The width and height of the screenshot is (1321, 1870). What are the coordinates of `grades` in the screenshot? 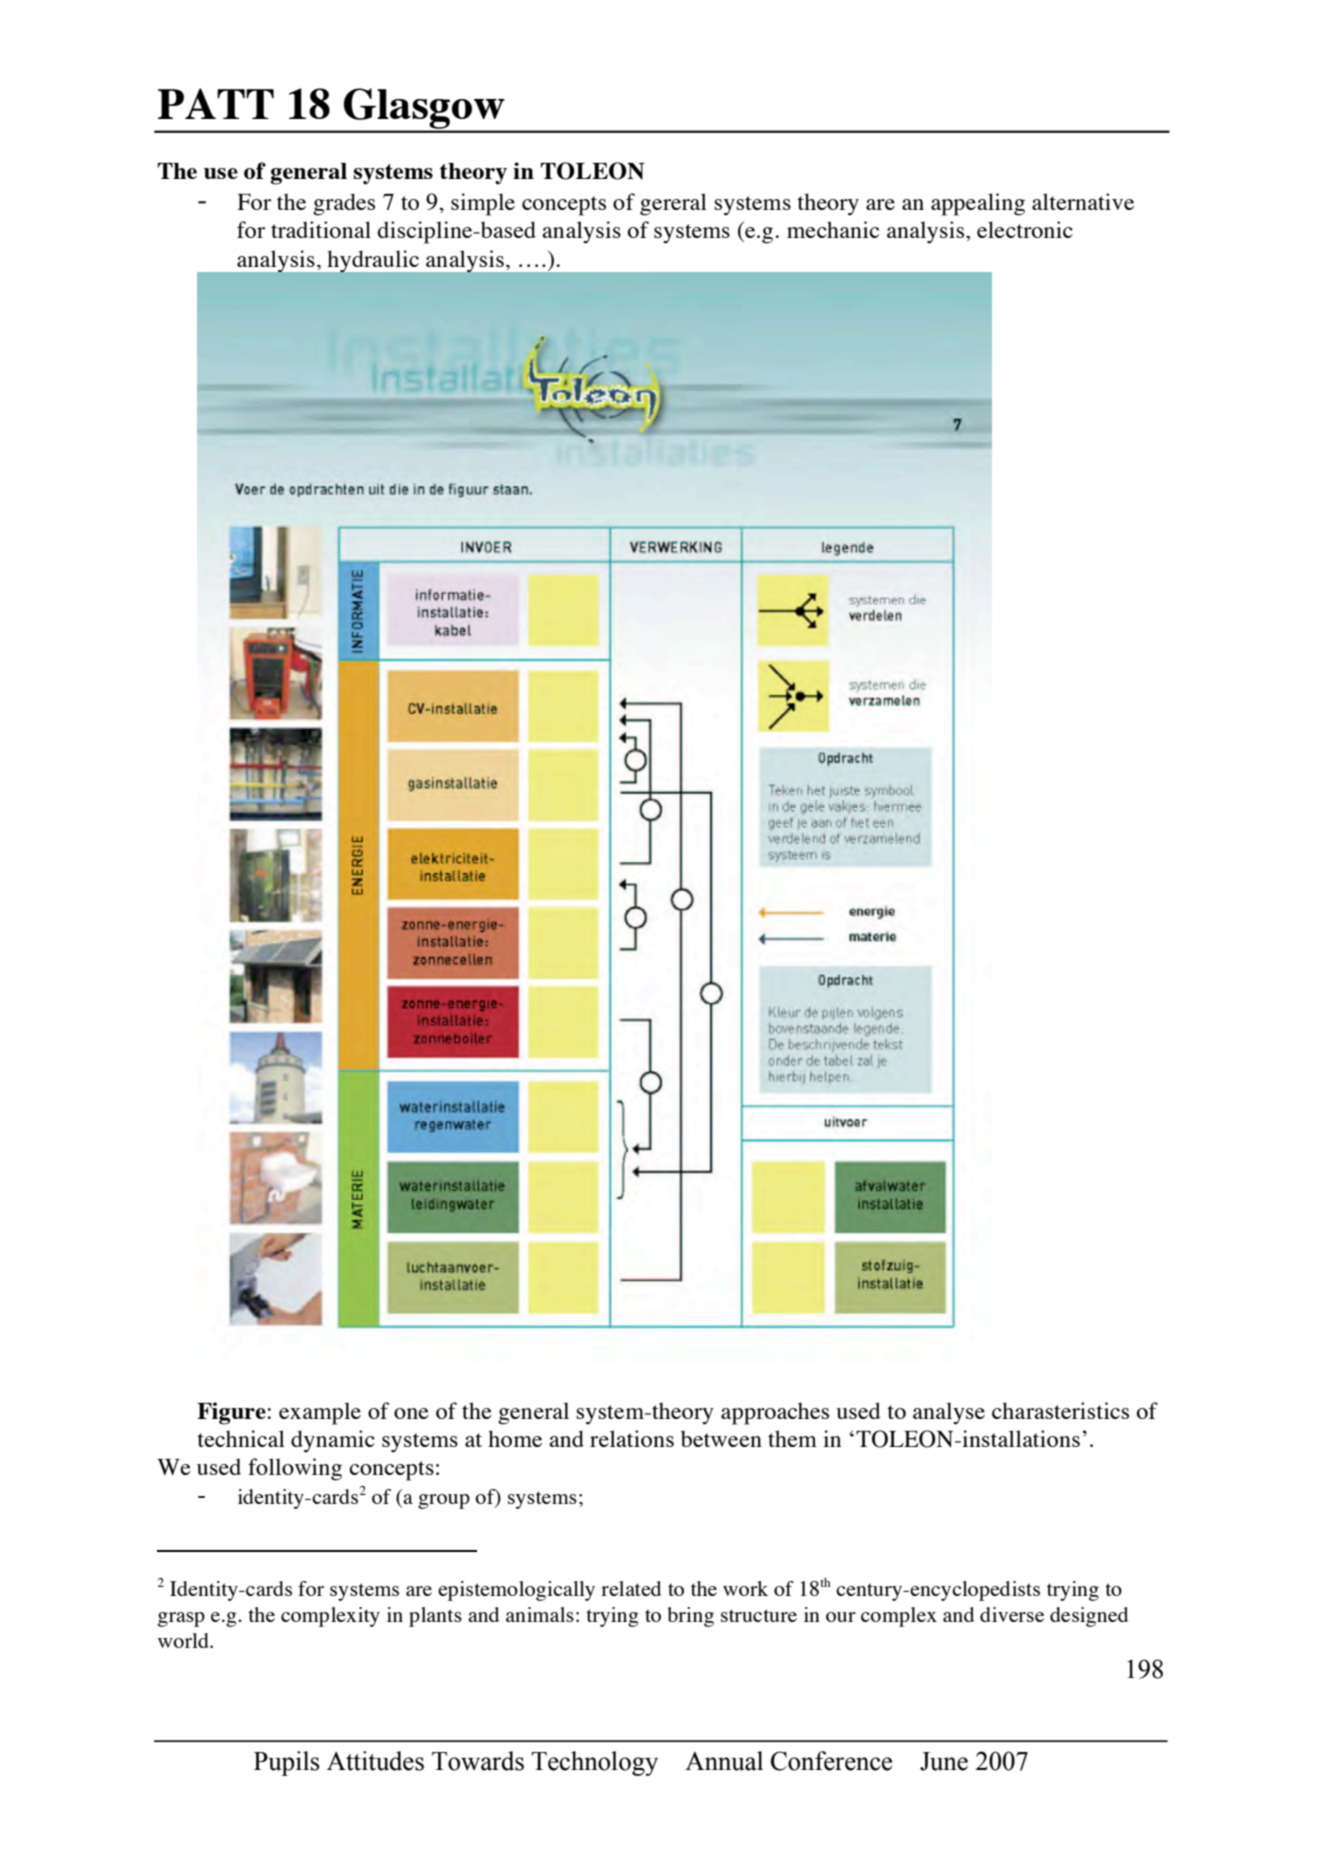 It's located at (344, 204).
